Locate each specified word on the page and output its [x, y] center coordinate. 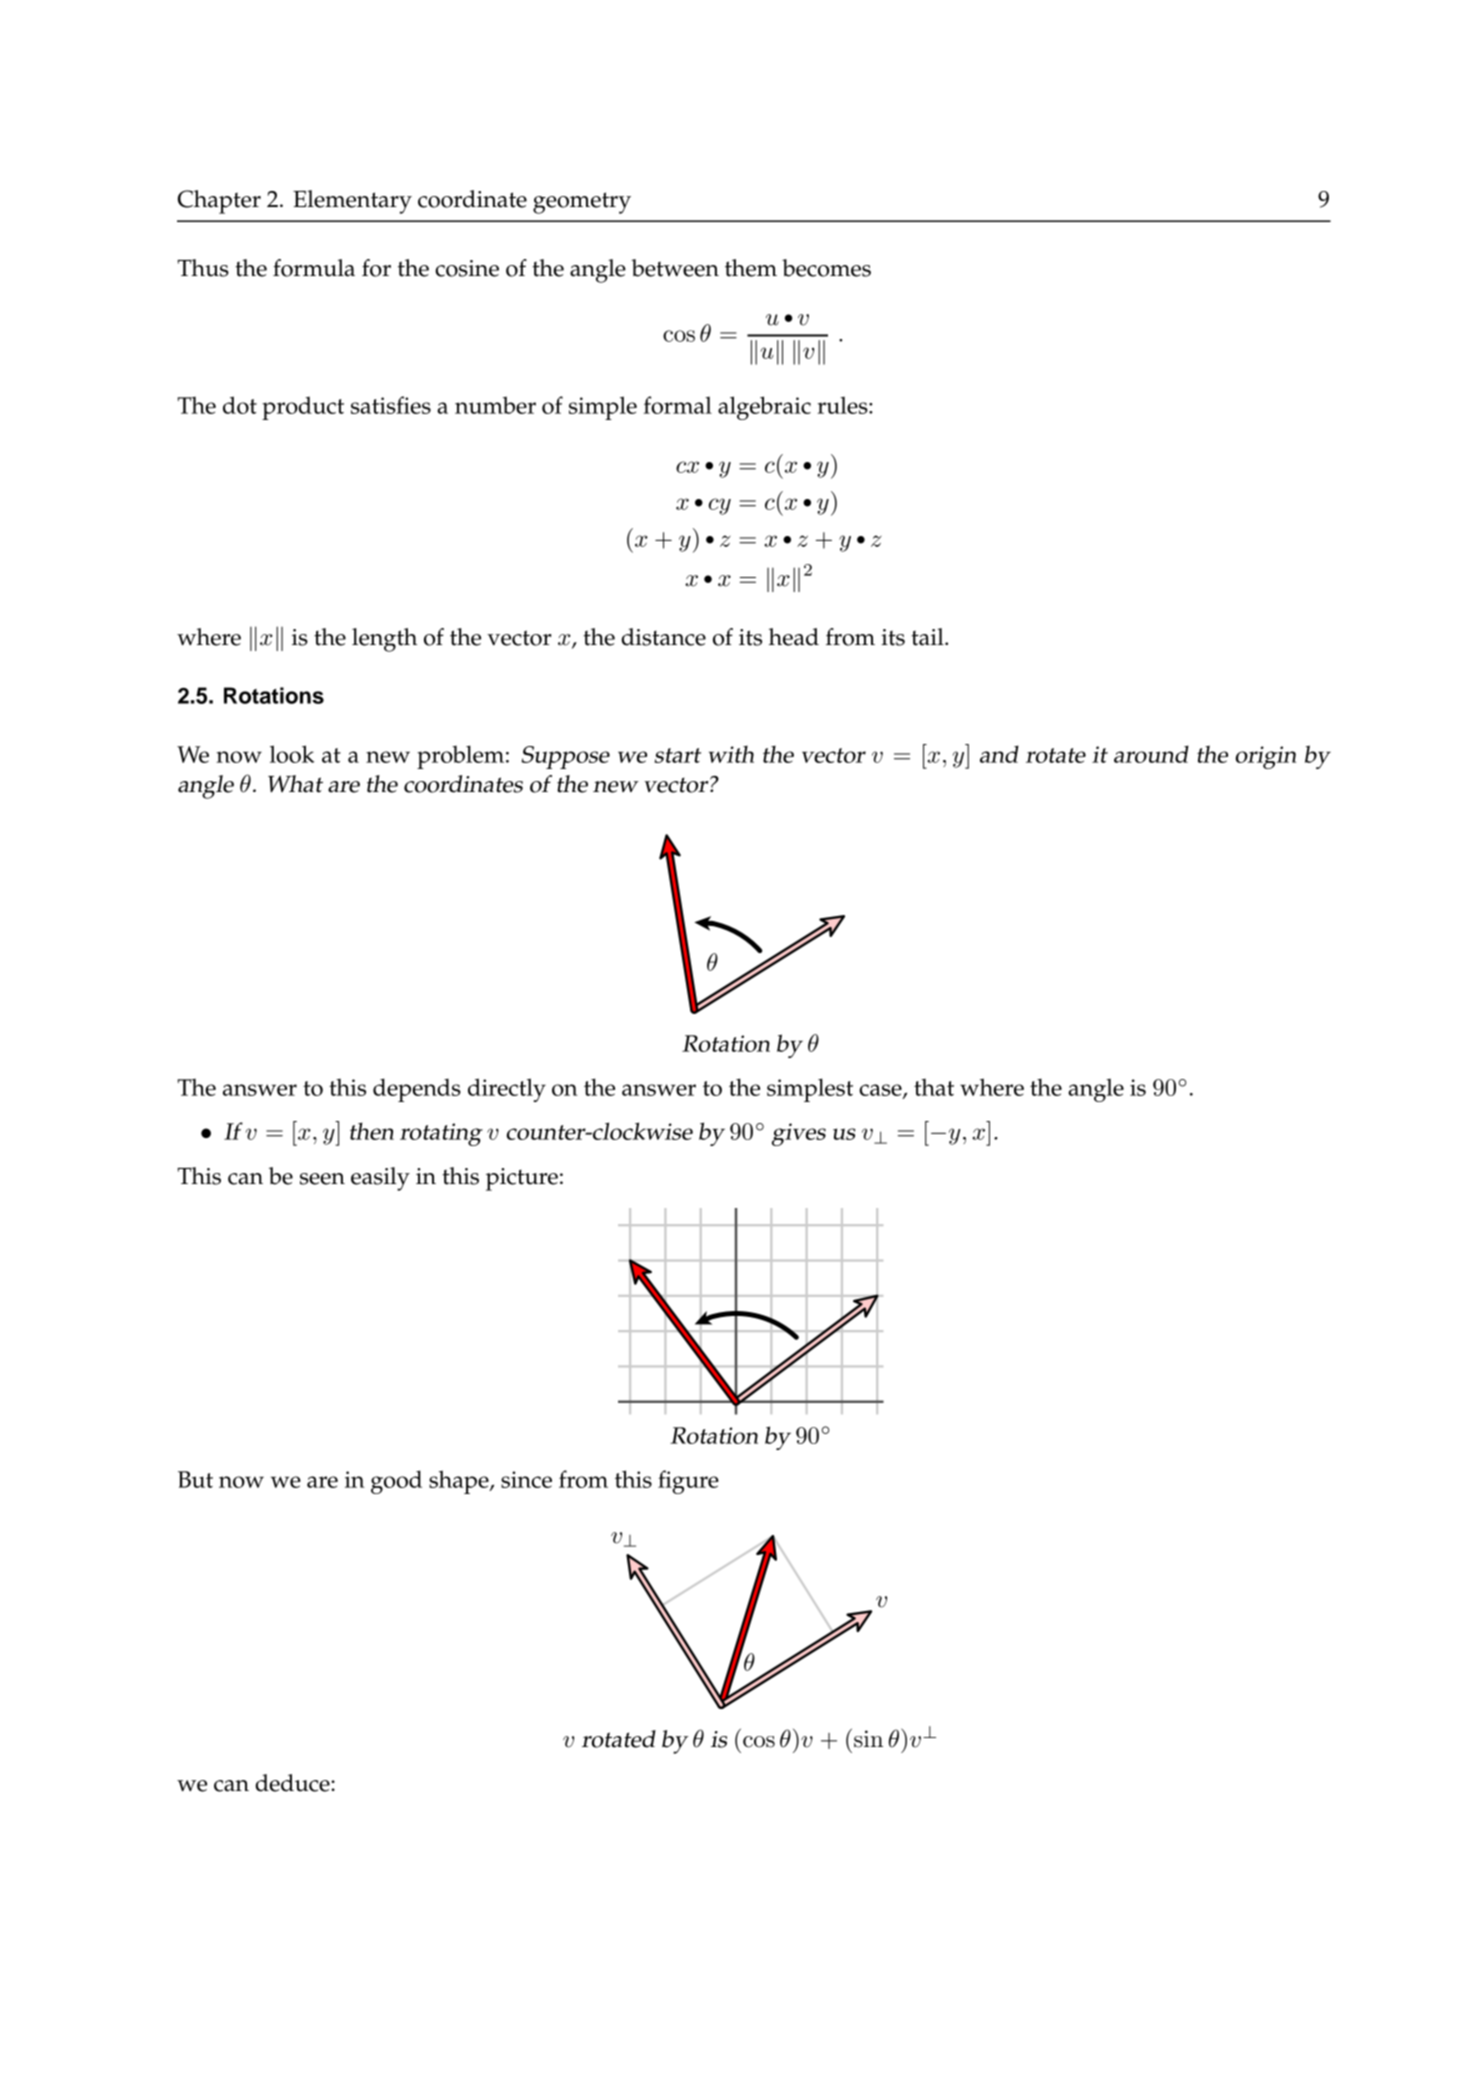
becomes [826, 268]
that [934, 1087]
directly [507, 1090]
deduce [294, 1783]
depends [417, 1090]
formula [314, 268]
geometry [582, 203]
